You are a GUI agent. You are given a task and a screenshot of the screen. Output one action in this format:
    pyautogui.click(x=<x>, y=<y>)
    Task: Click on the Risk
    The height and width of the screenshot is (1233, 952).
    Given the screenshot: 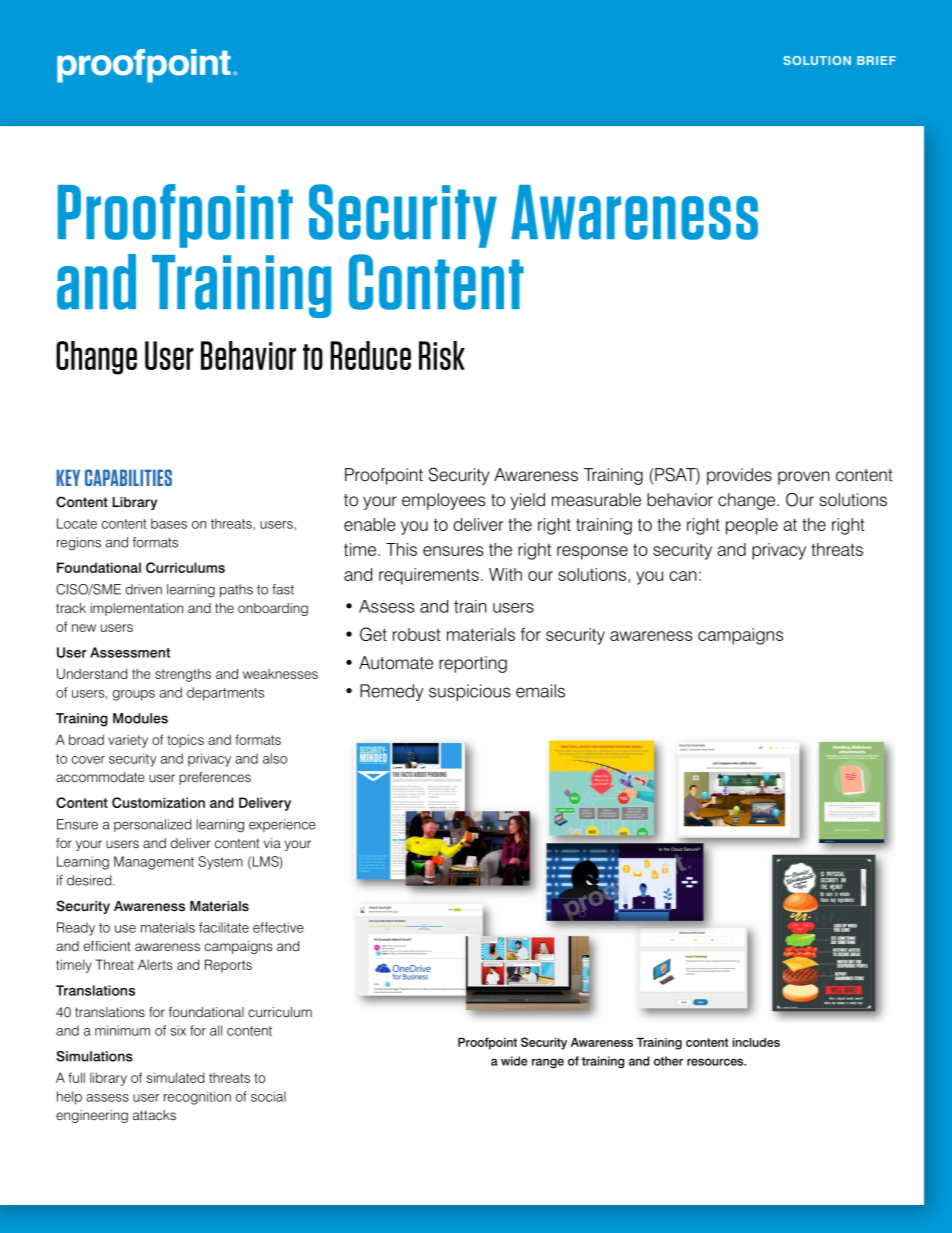 What is the action you would take?
    pyautogui.click(x=442, y=355)
